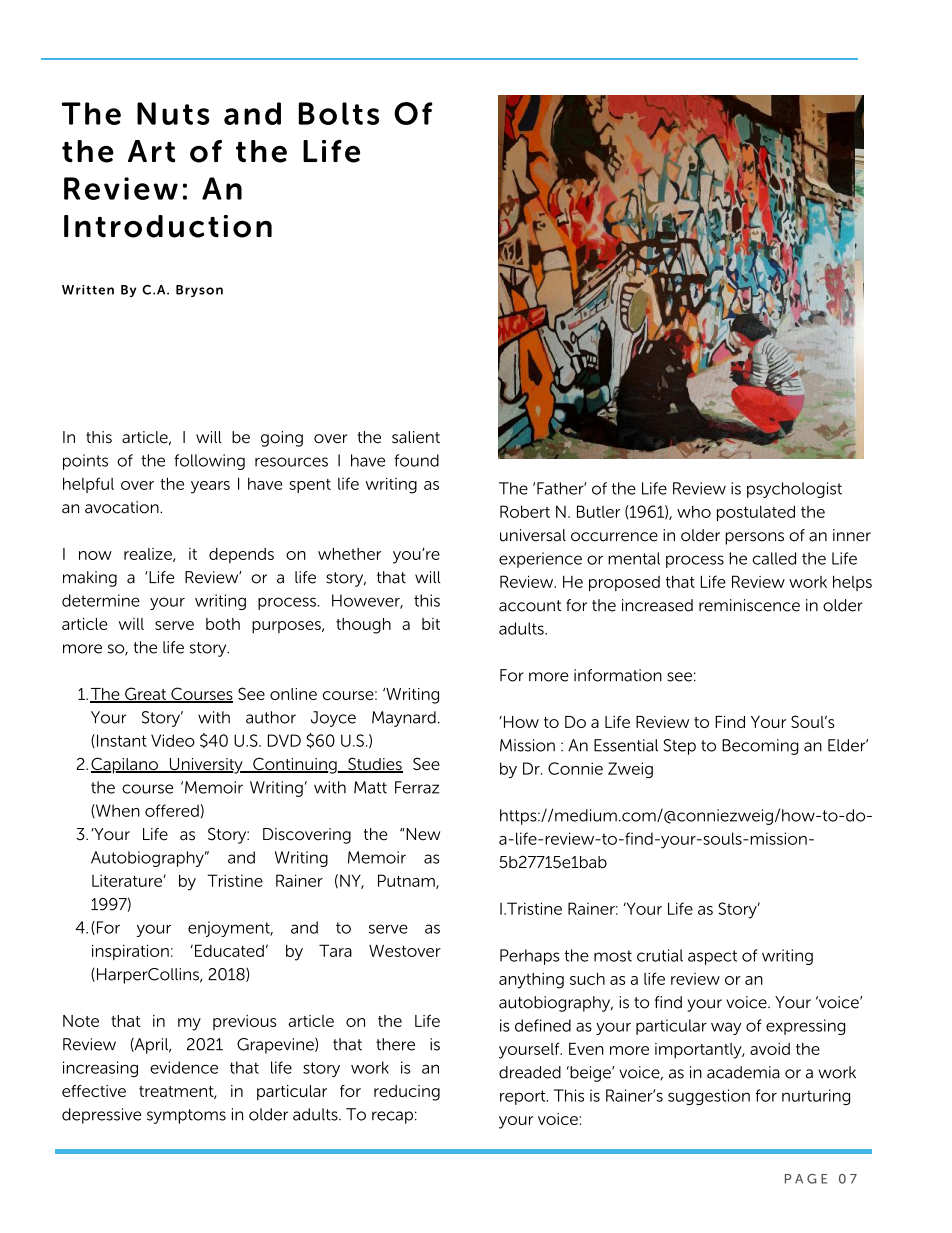 The height and width of the screenshot is (1233, 952). What do you see at coordinates (339, 113) in the screenshot?
I see `Bolts` at bounding box center [339, 113].
